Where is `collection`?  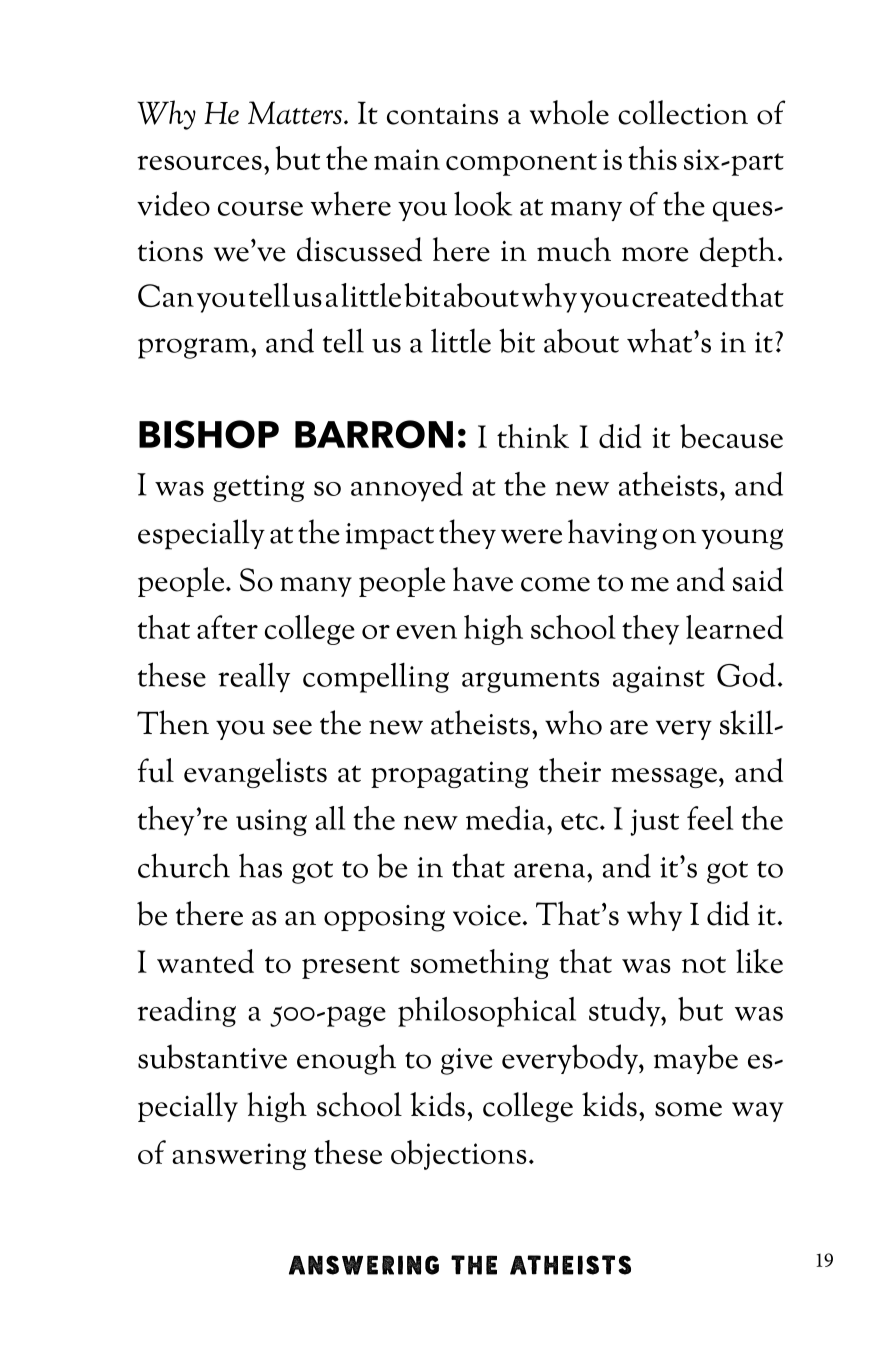
collection is located at coordinates (683, 112).
